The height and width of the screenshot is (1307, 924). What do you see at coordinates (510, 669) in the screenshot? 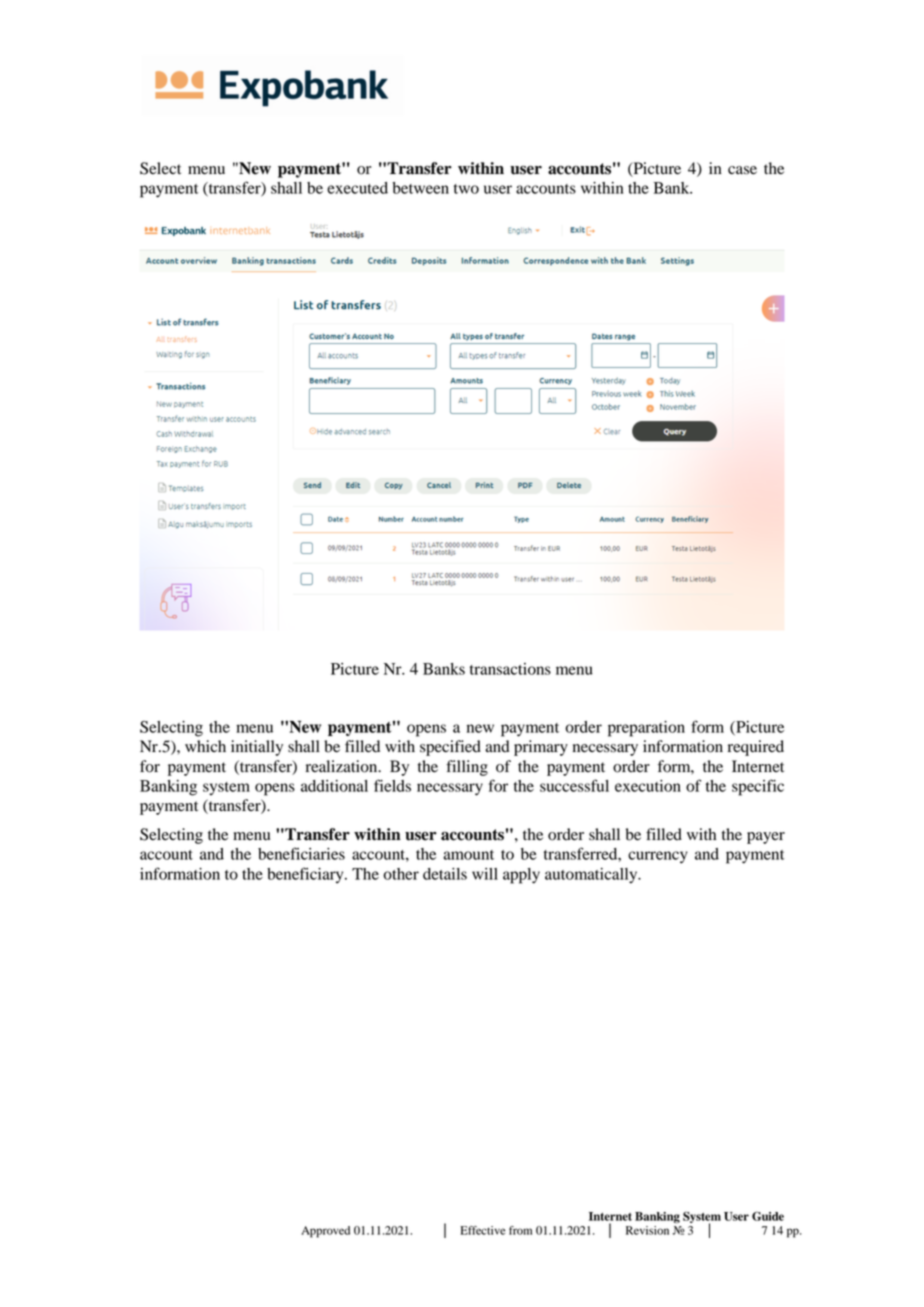
I see `transactions` at bounding box center [510, 669].
